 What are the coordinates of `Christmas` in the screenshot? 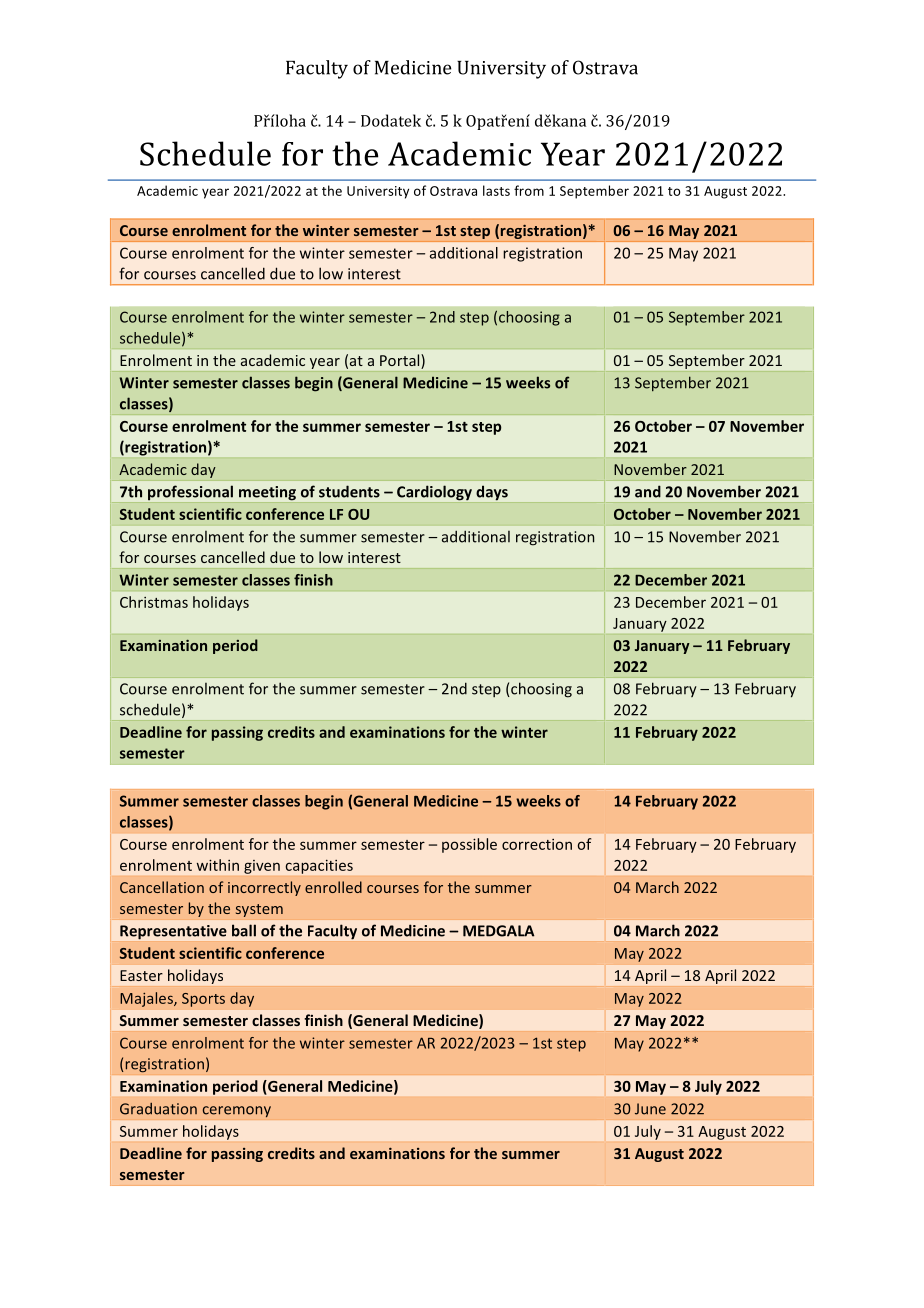 It's located at (154, 602).
